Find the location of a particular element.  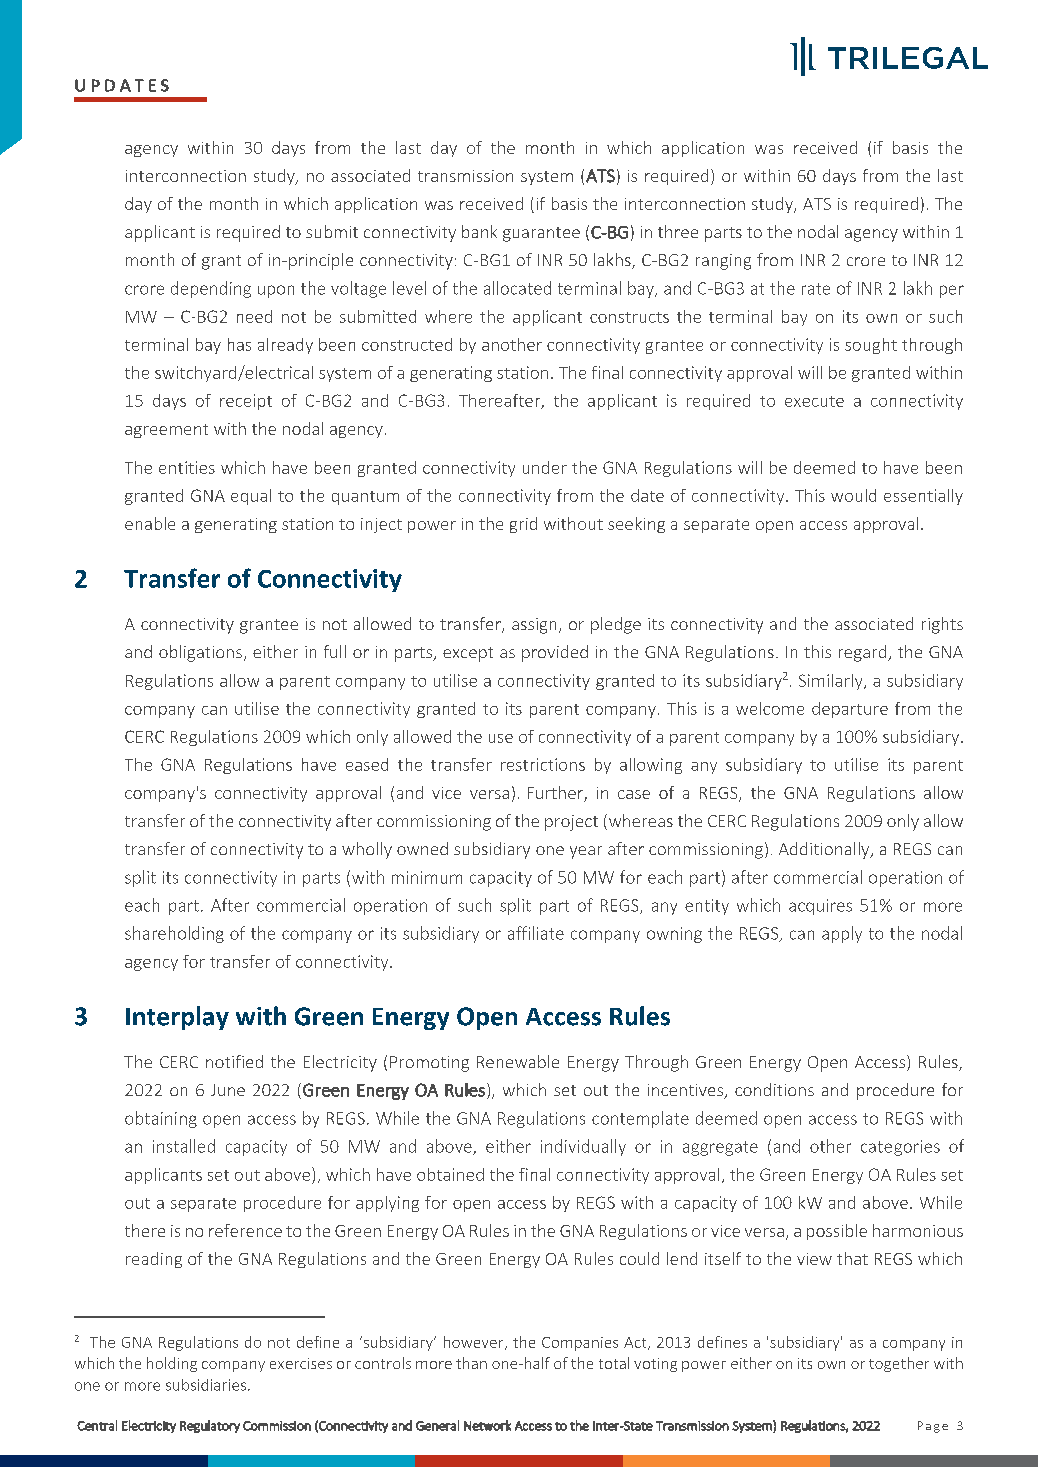

depending is located at coordinates (211, 289).
